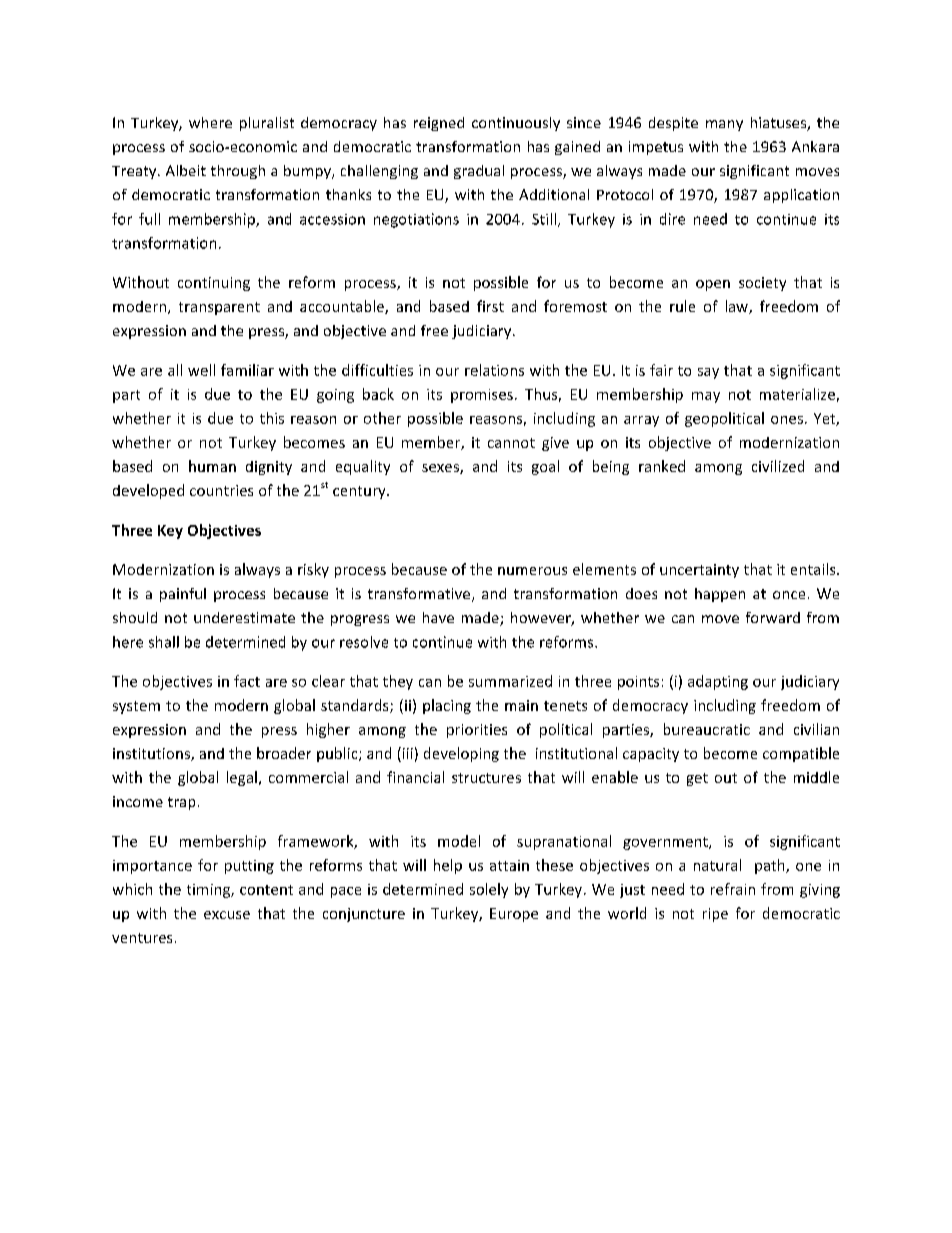 This page has width=952, height=1233. What do you see at coordinates (724, 125) in the page?
I see `many` at bounding box center [724, 125].
